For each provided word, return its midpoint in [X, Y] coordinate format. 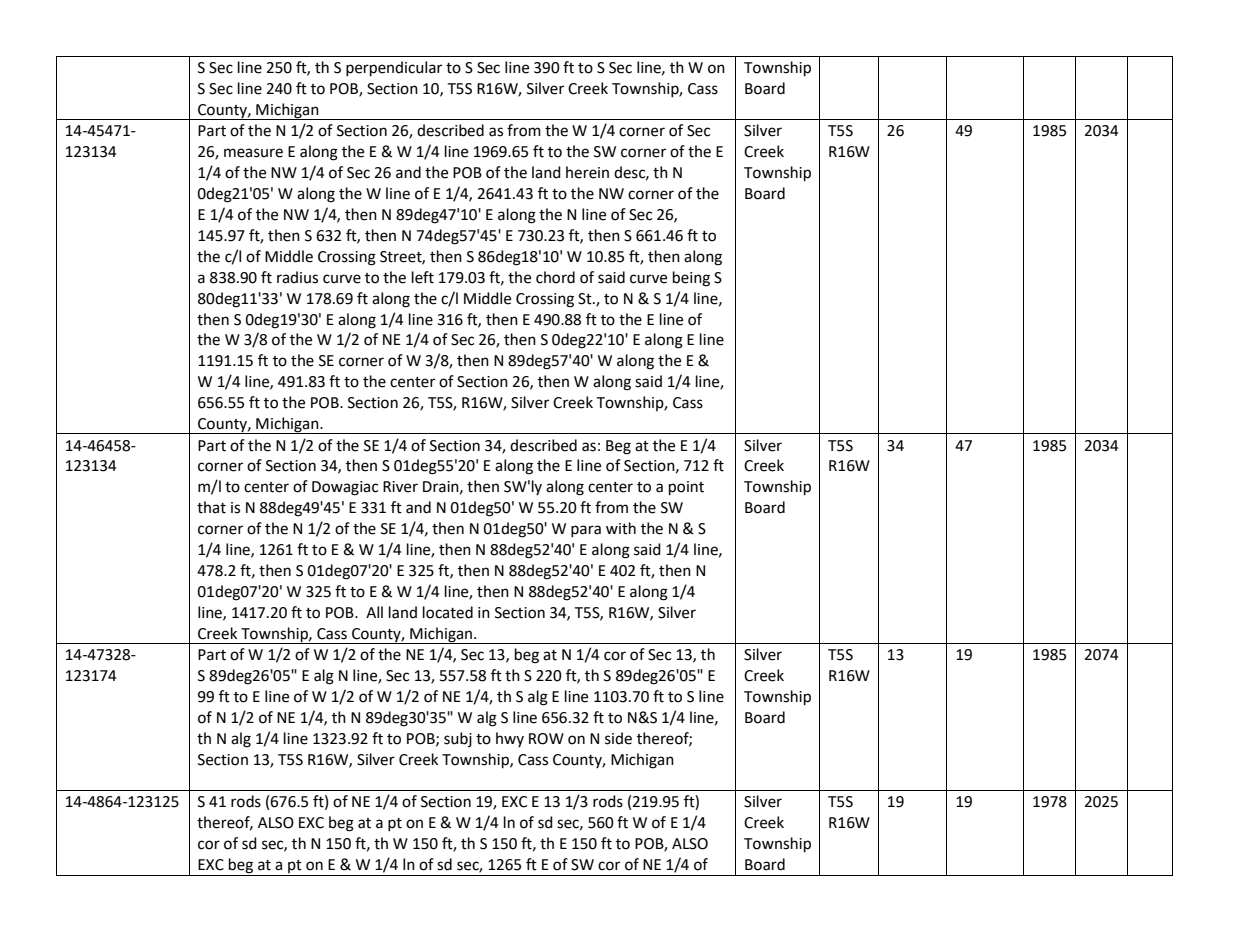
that [211, 507]
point [686, 488]
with [621, 528]
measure [253, 153]
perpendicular [394, 69]
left [423, 277]
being [691, 279]
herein [587, 172]
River [400, 487]
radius [297, 277]
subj [458, 739]
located [448, 612]
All [374, 612]
